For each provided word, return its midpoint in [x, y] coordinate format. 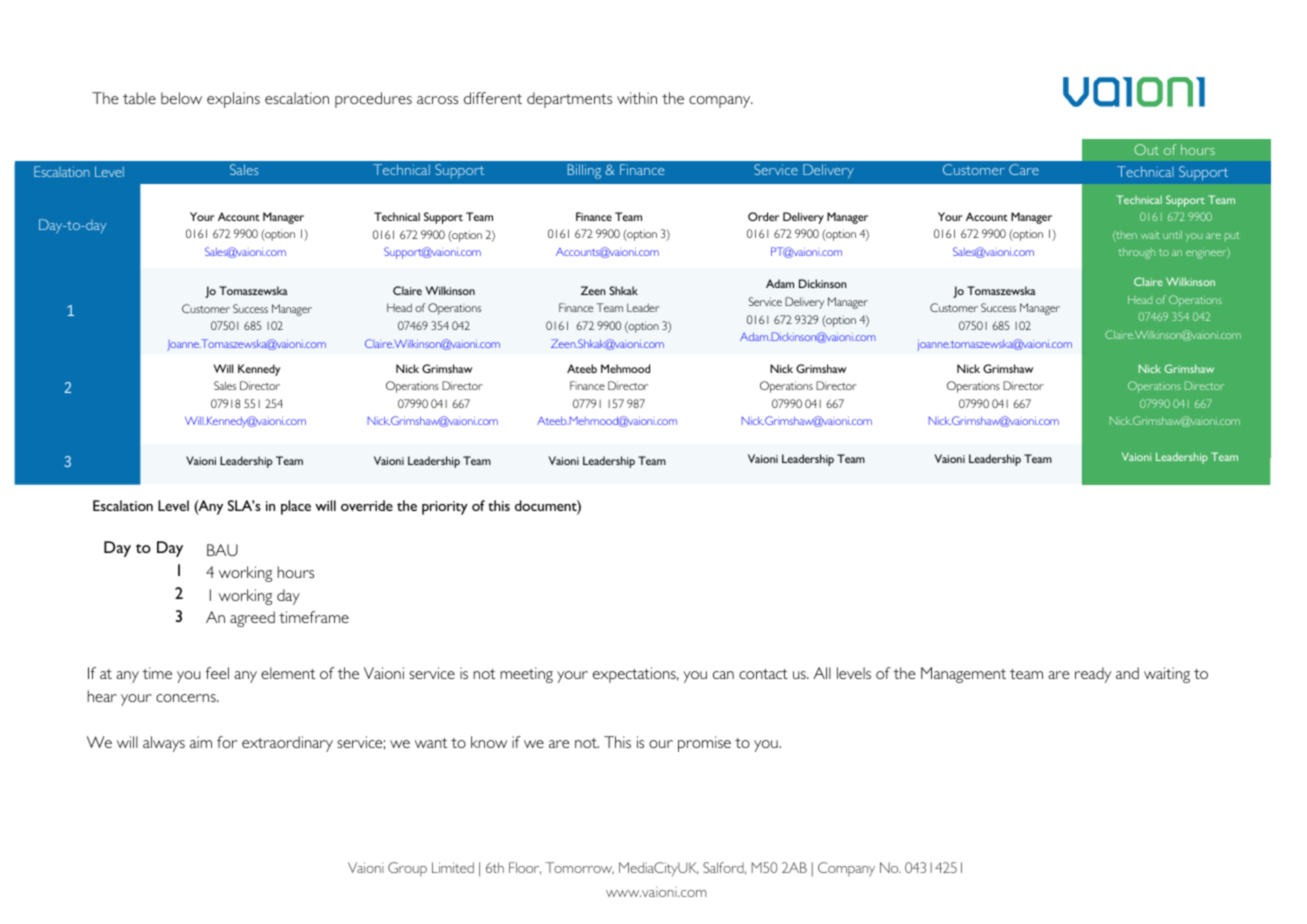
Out [1146, 149]
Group [407, 869]
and [1127, 673]
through [1136, 253]
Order [763, 216]
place [296, 507]
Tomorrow [580, 868]
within [637, 98]
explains [233, 100]
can [723, 675]
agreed [252, 619]
